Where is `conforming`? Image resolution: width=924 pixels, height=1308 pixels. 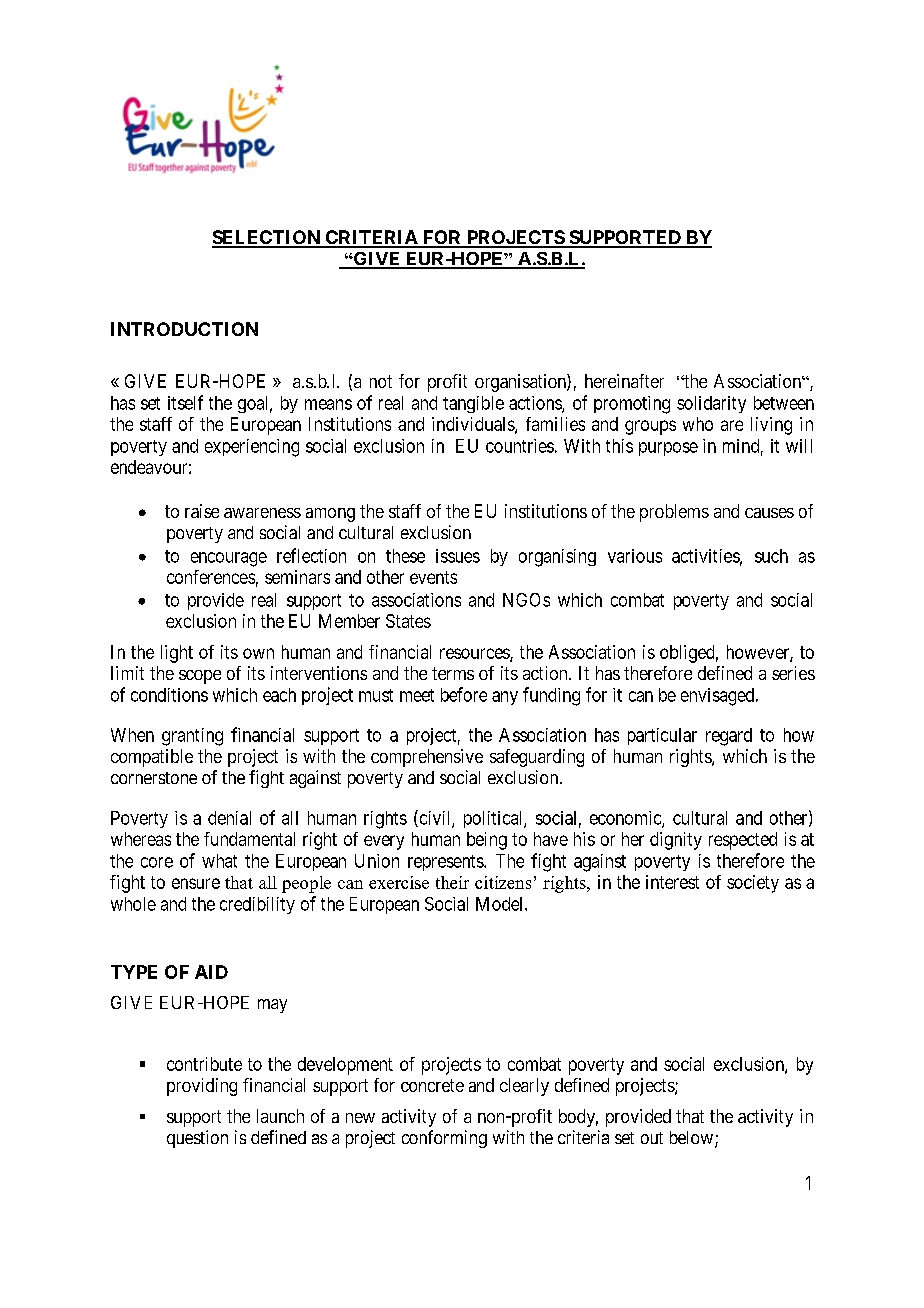 conforming is located at coordinates (444, 1139).
